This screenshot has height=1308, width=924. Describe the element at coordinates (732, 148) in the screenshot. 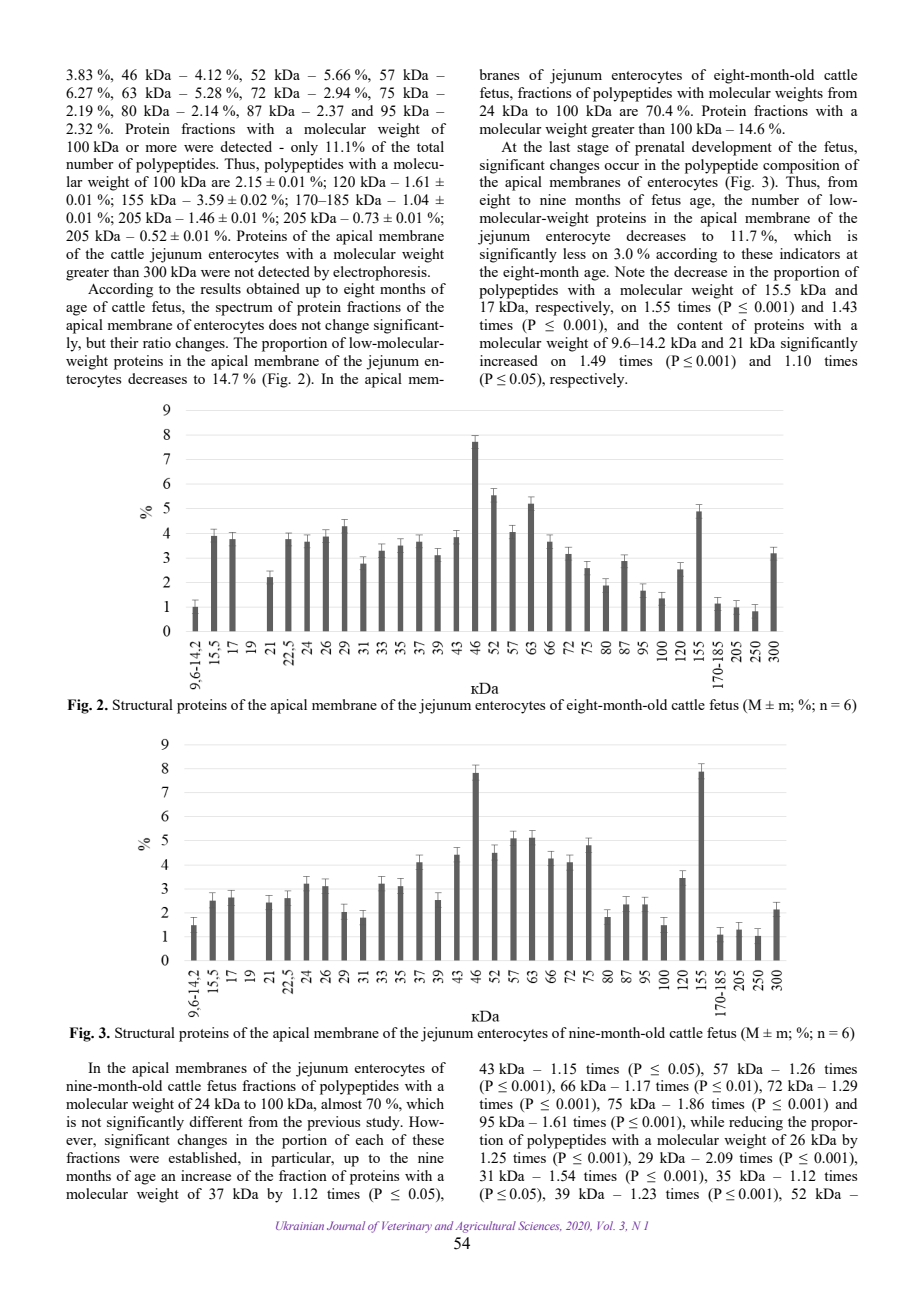

I see `development` at that location.
